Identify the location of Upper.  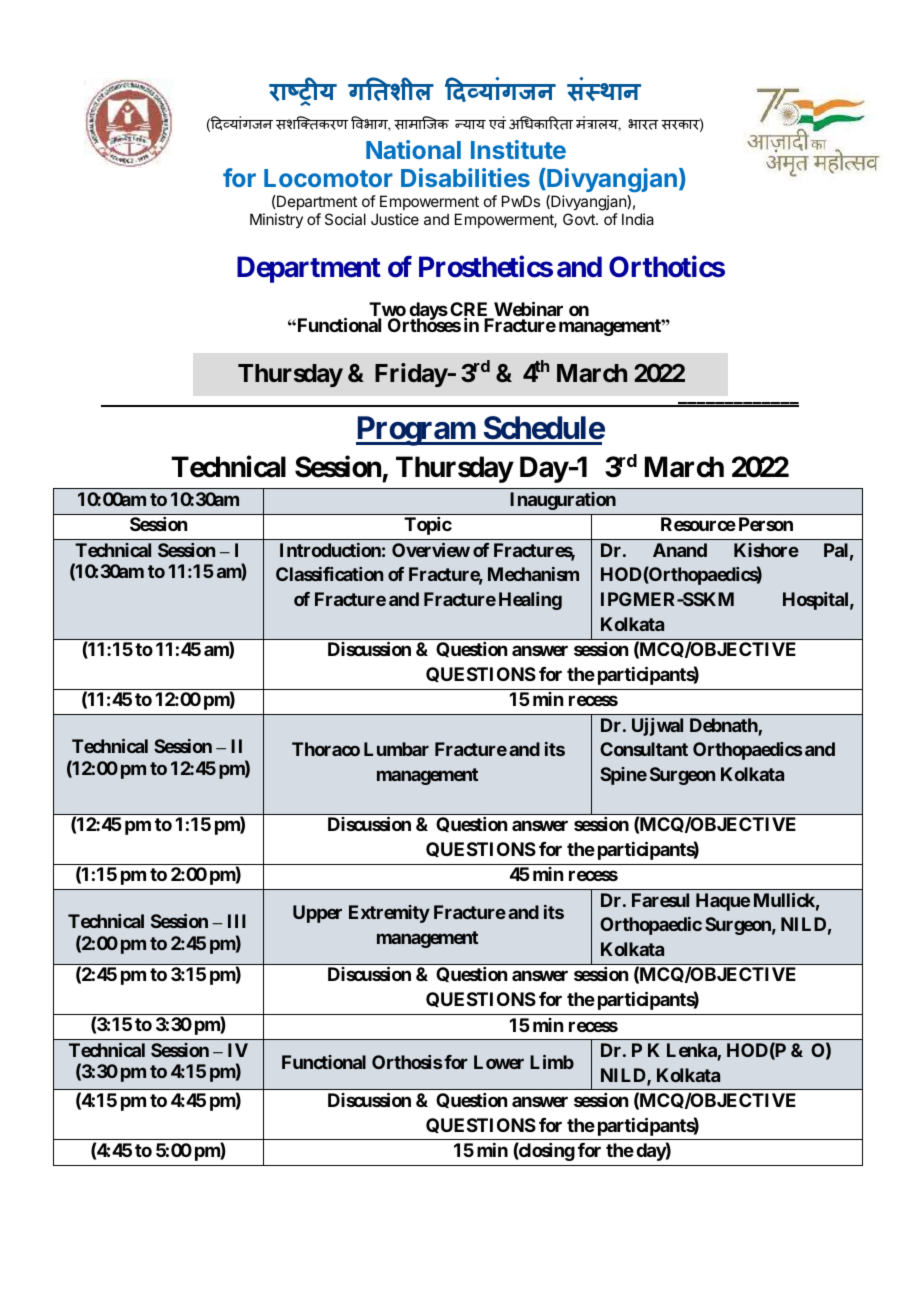
(317, 914).
